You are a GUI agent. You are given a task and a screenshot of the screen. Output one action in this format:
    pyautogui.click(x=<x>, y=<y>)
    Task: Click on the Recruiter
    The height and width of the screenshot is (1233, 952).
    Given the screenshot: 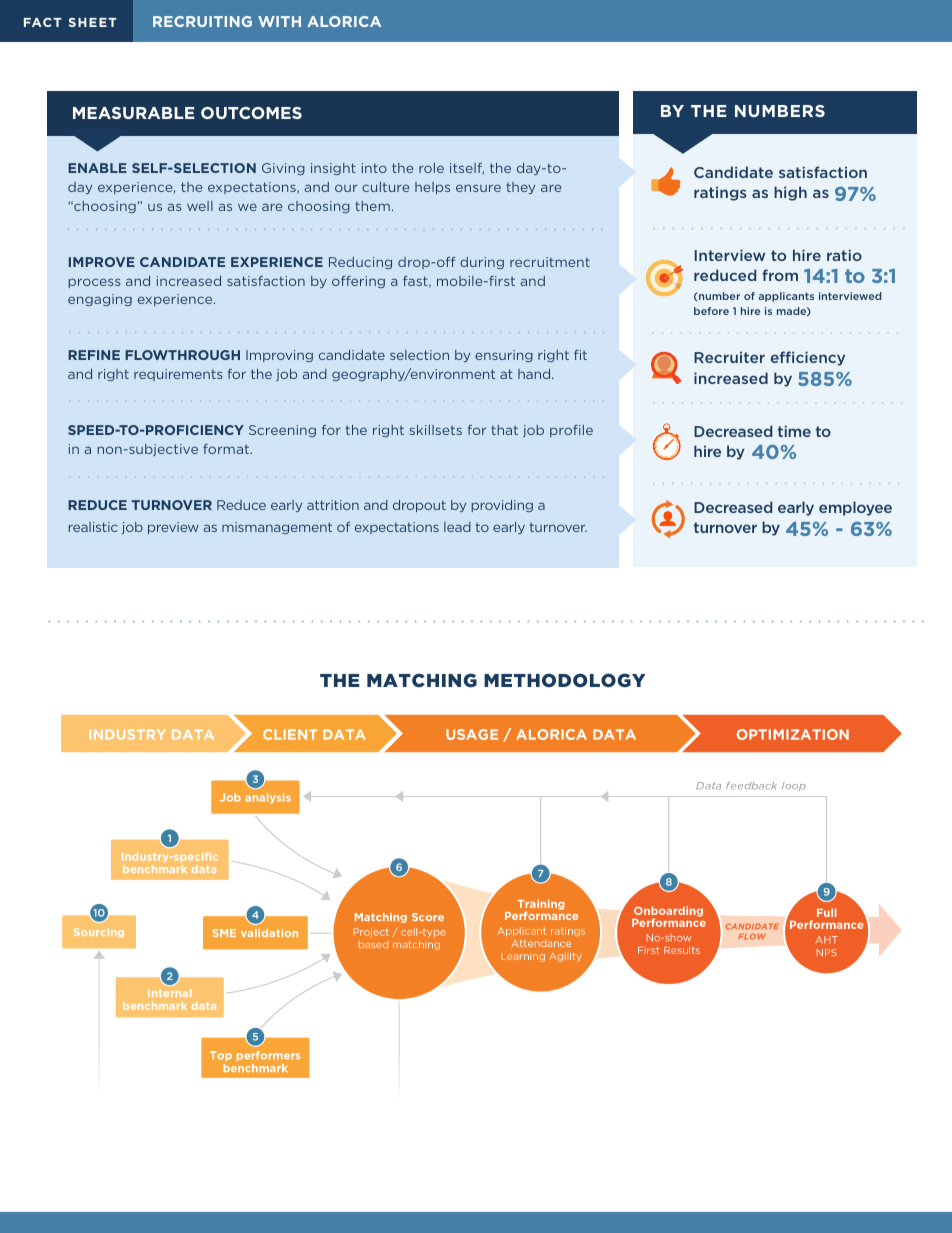 What is the action you would take?
    pyautogui.click(x=729, y=357)
